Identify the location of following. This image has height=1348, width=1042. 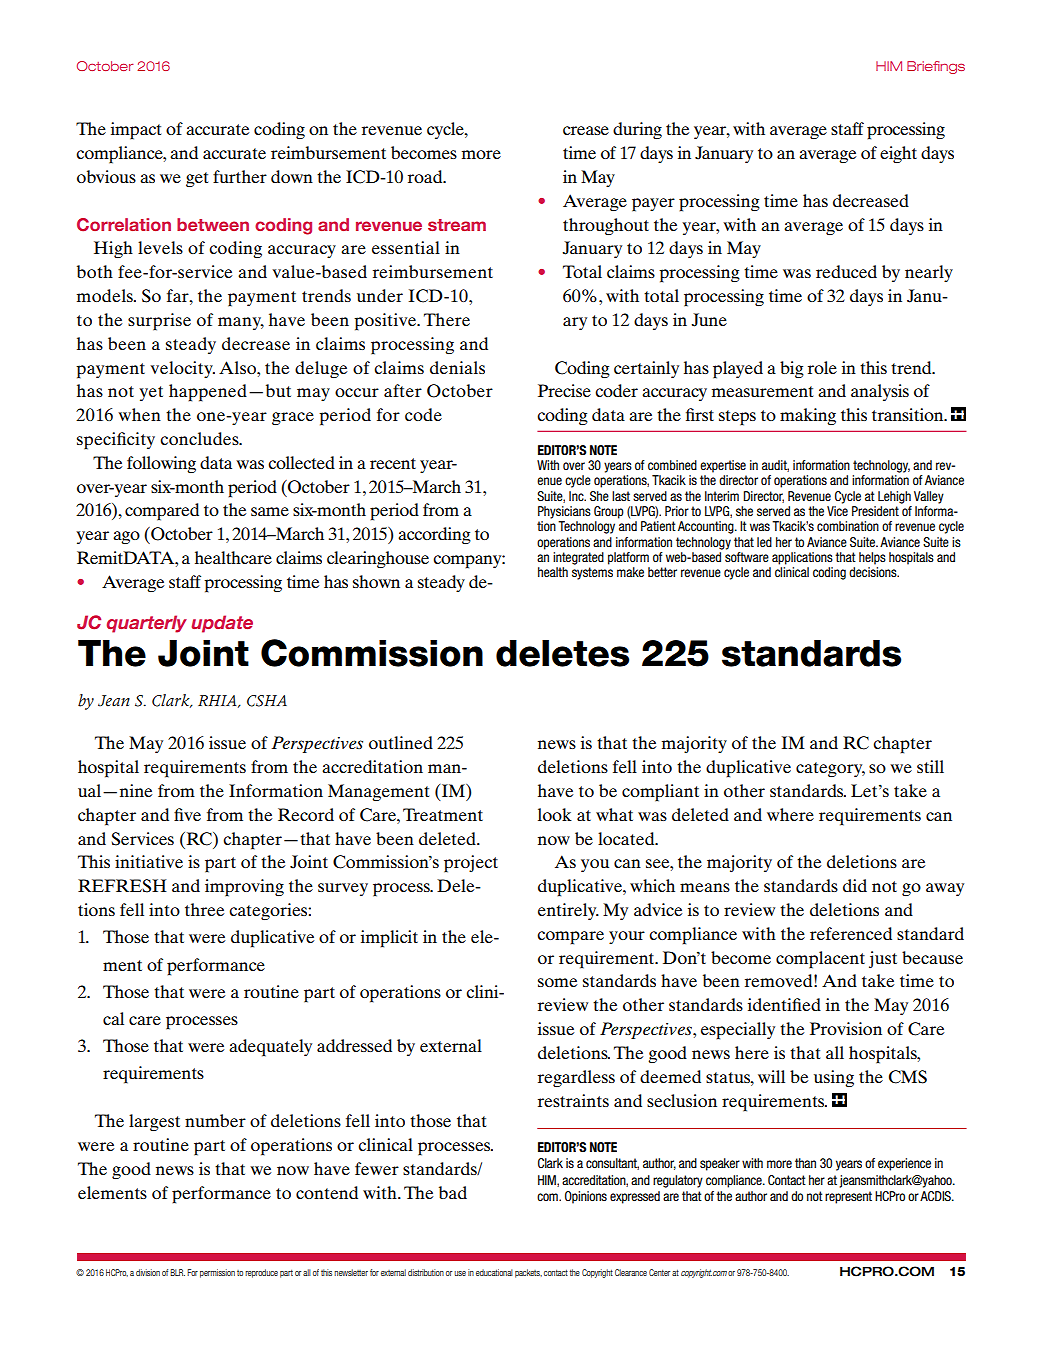
(161, 464).
